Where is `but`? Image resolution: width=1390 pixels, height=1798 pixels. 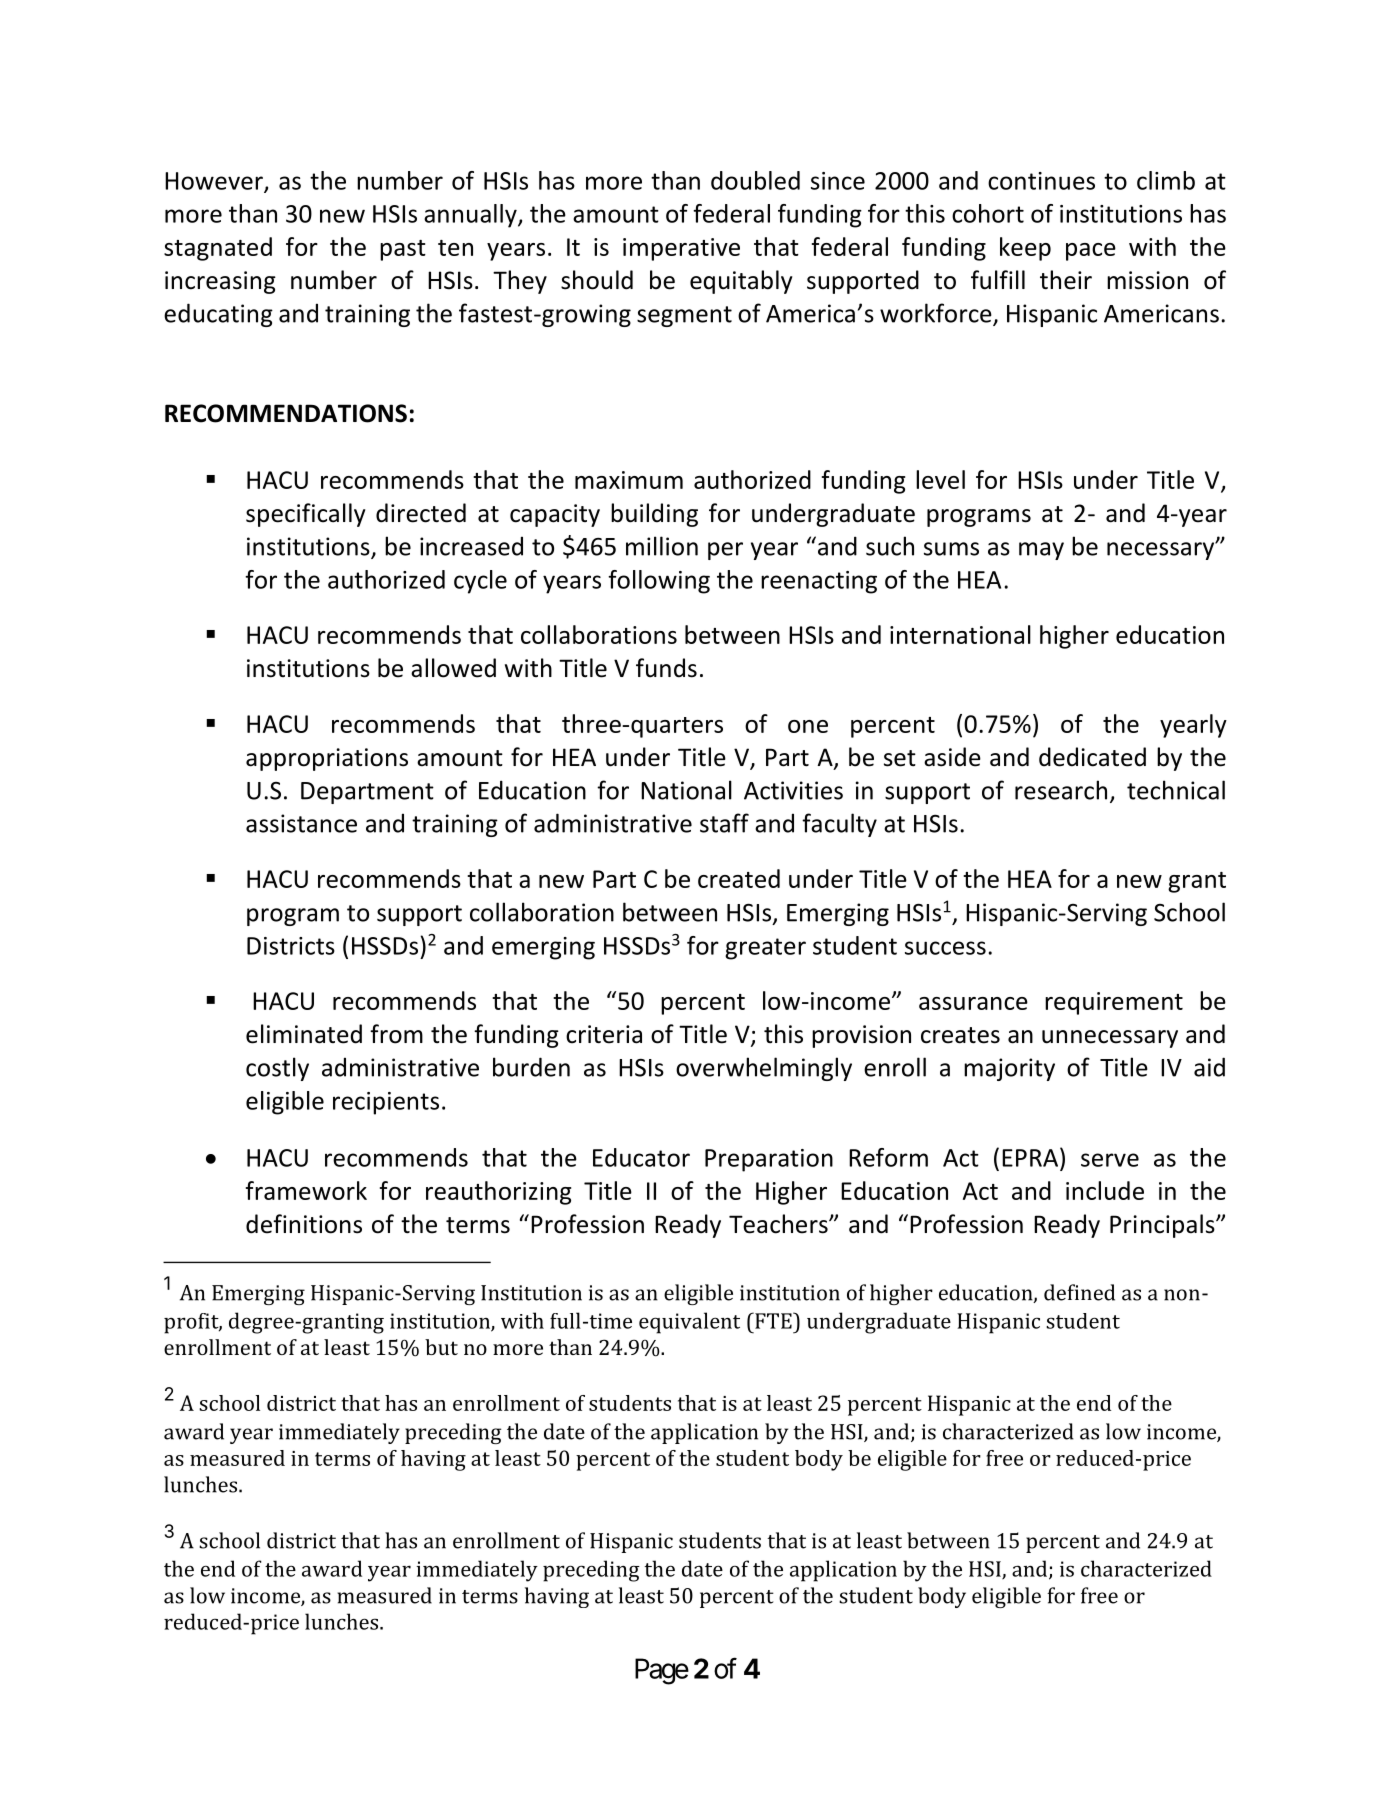
but is located at coordinates (441, 1347).
